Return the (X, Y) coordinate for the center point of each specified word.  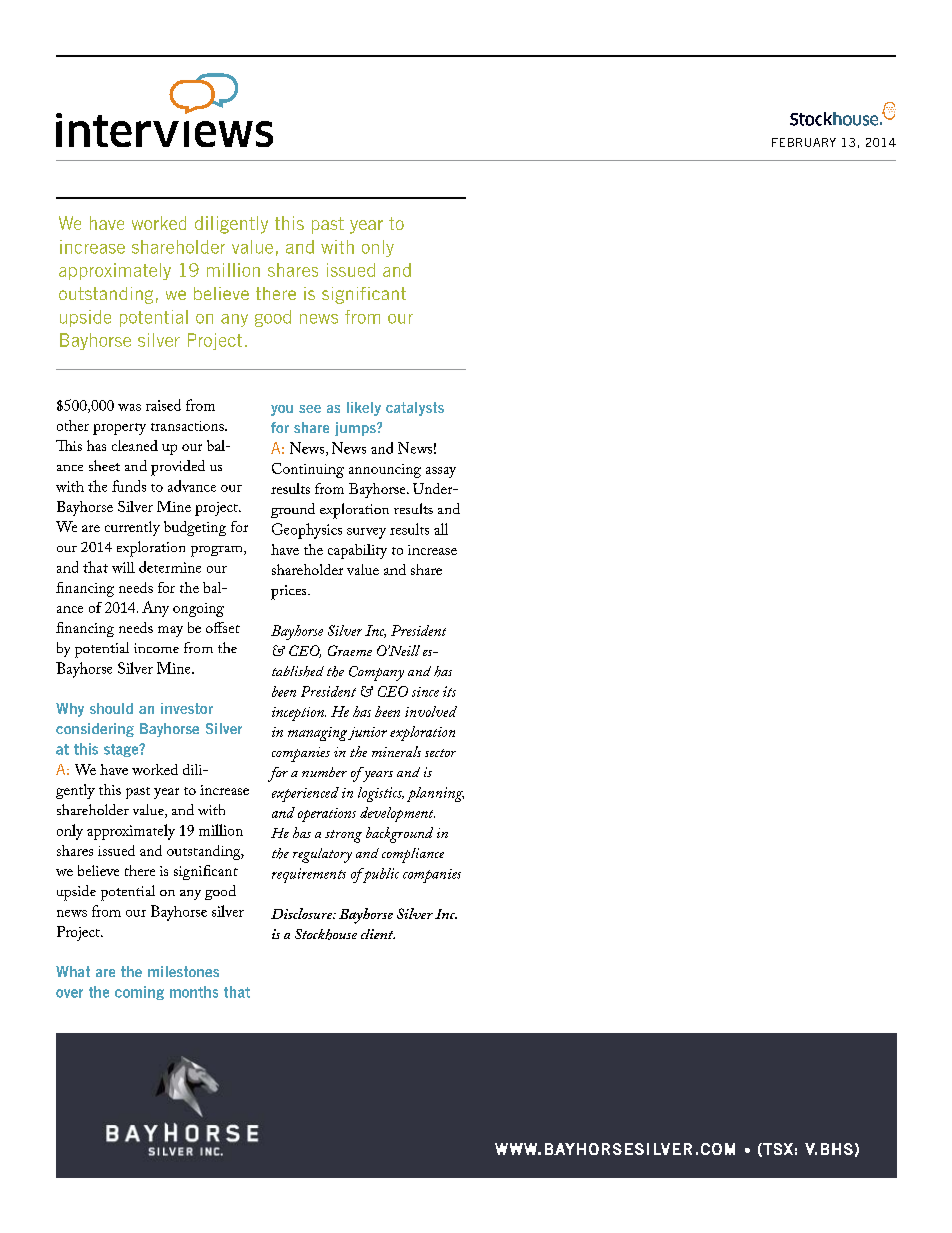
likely (364, 409)
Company (376, 673)
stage (122, 750)
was (129, 407)
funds (129, 486)
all (441, 529)
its (449, 691)
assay (441, 472)
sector (440, 753)
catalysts (415, 409)
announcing (385, 471)
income (156, 648)
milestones (183, 971)
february (804, 142)
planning (435, 794)
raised (163, 405)
